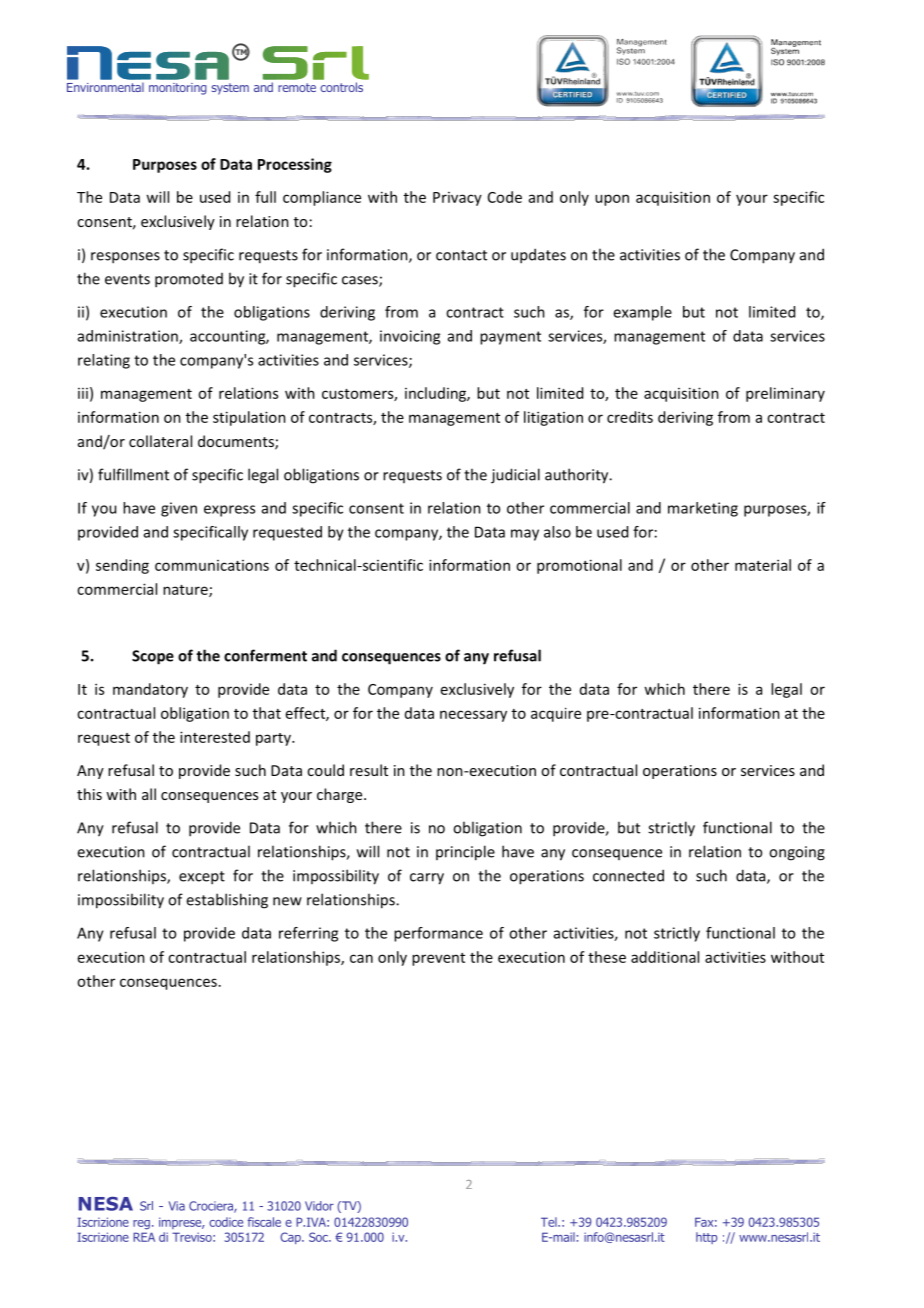 Image resolution: width=924 pixels, height=1308 pixels. Describe the element at coordinates (457, 199) in the screenshot. I see `Privacy` at that location.
